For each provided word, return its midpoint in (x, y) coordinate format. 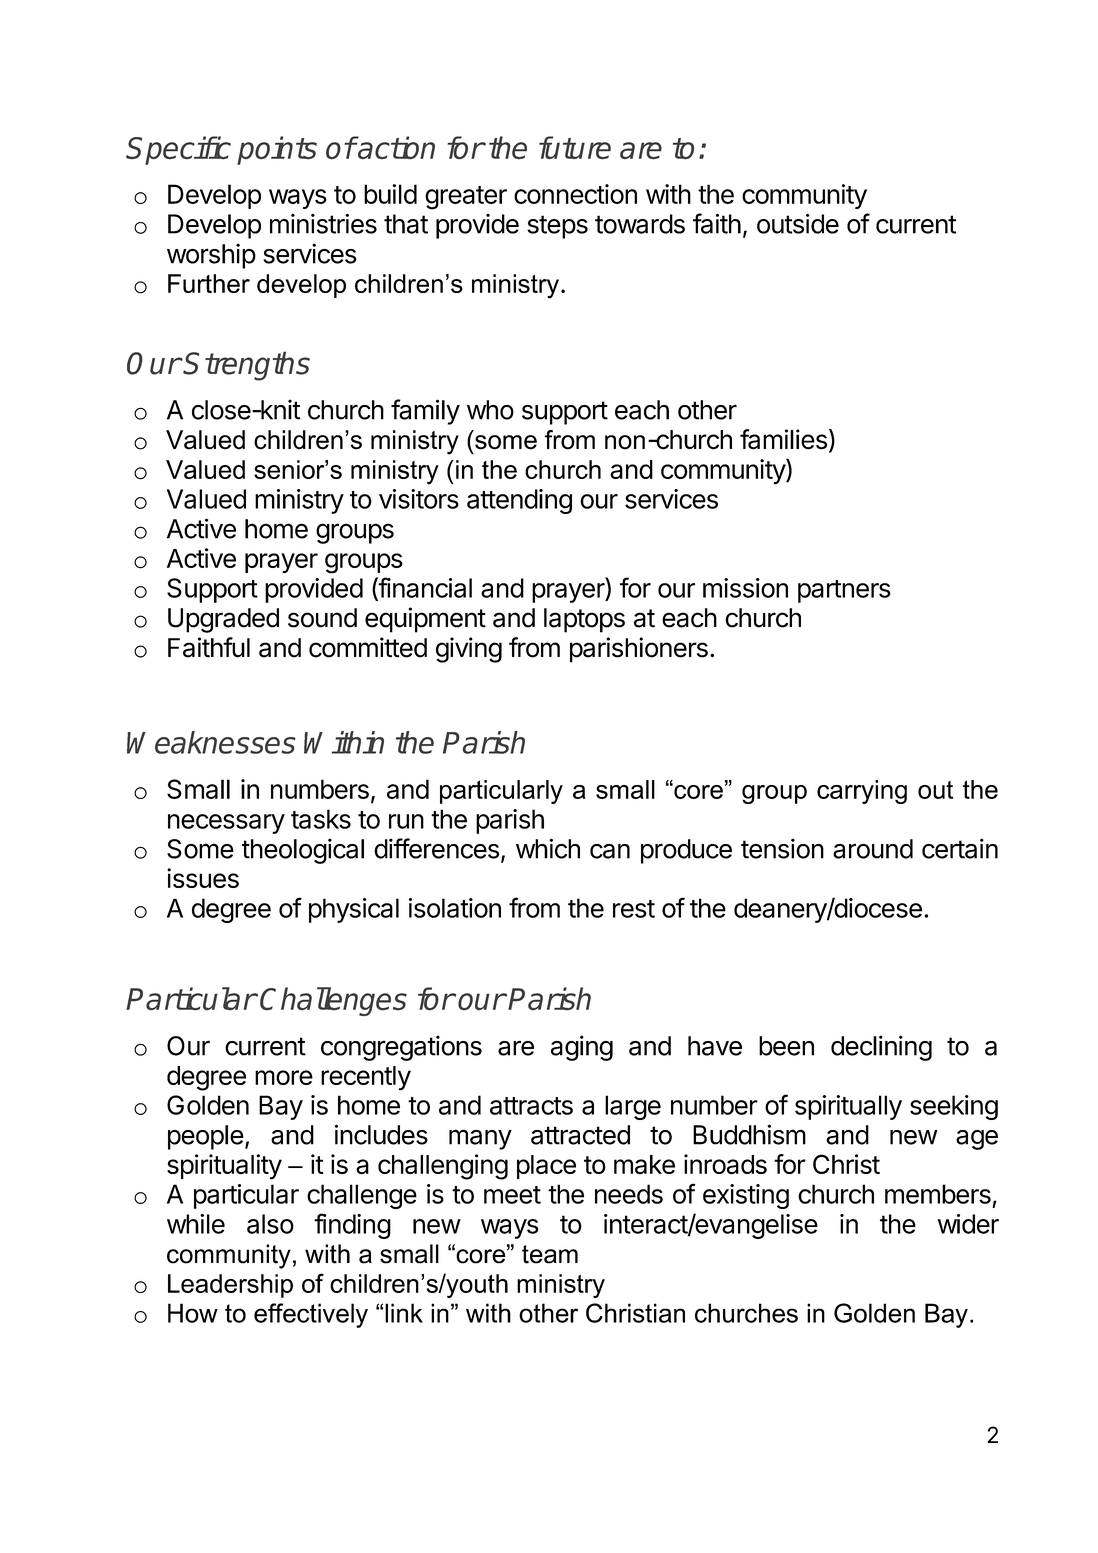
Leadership (230, 1286)
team (550, 1254)
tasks (321, 819)
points (277, 150)
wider (968, 1224)
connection (575, 194)
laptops (584, 620)
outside (798, 223)
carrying (862, 792)
